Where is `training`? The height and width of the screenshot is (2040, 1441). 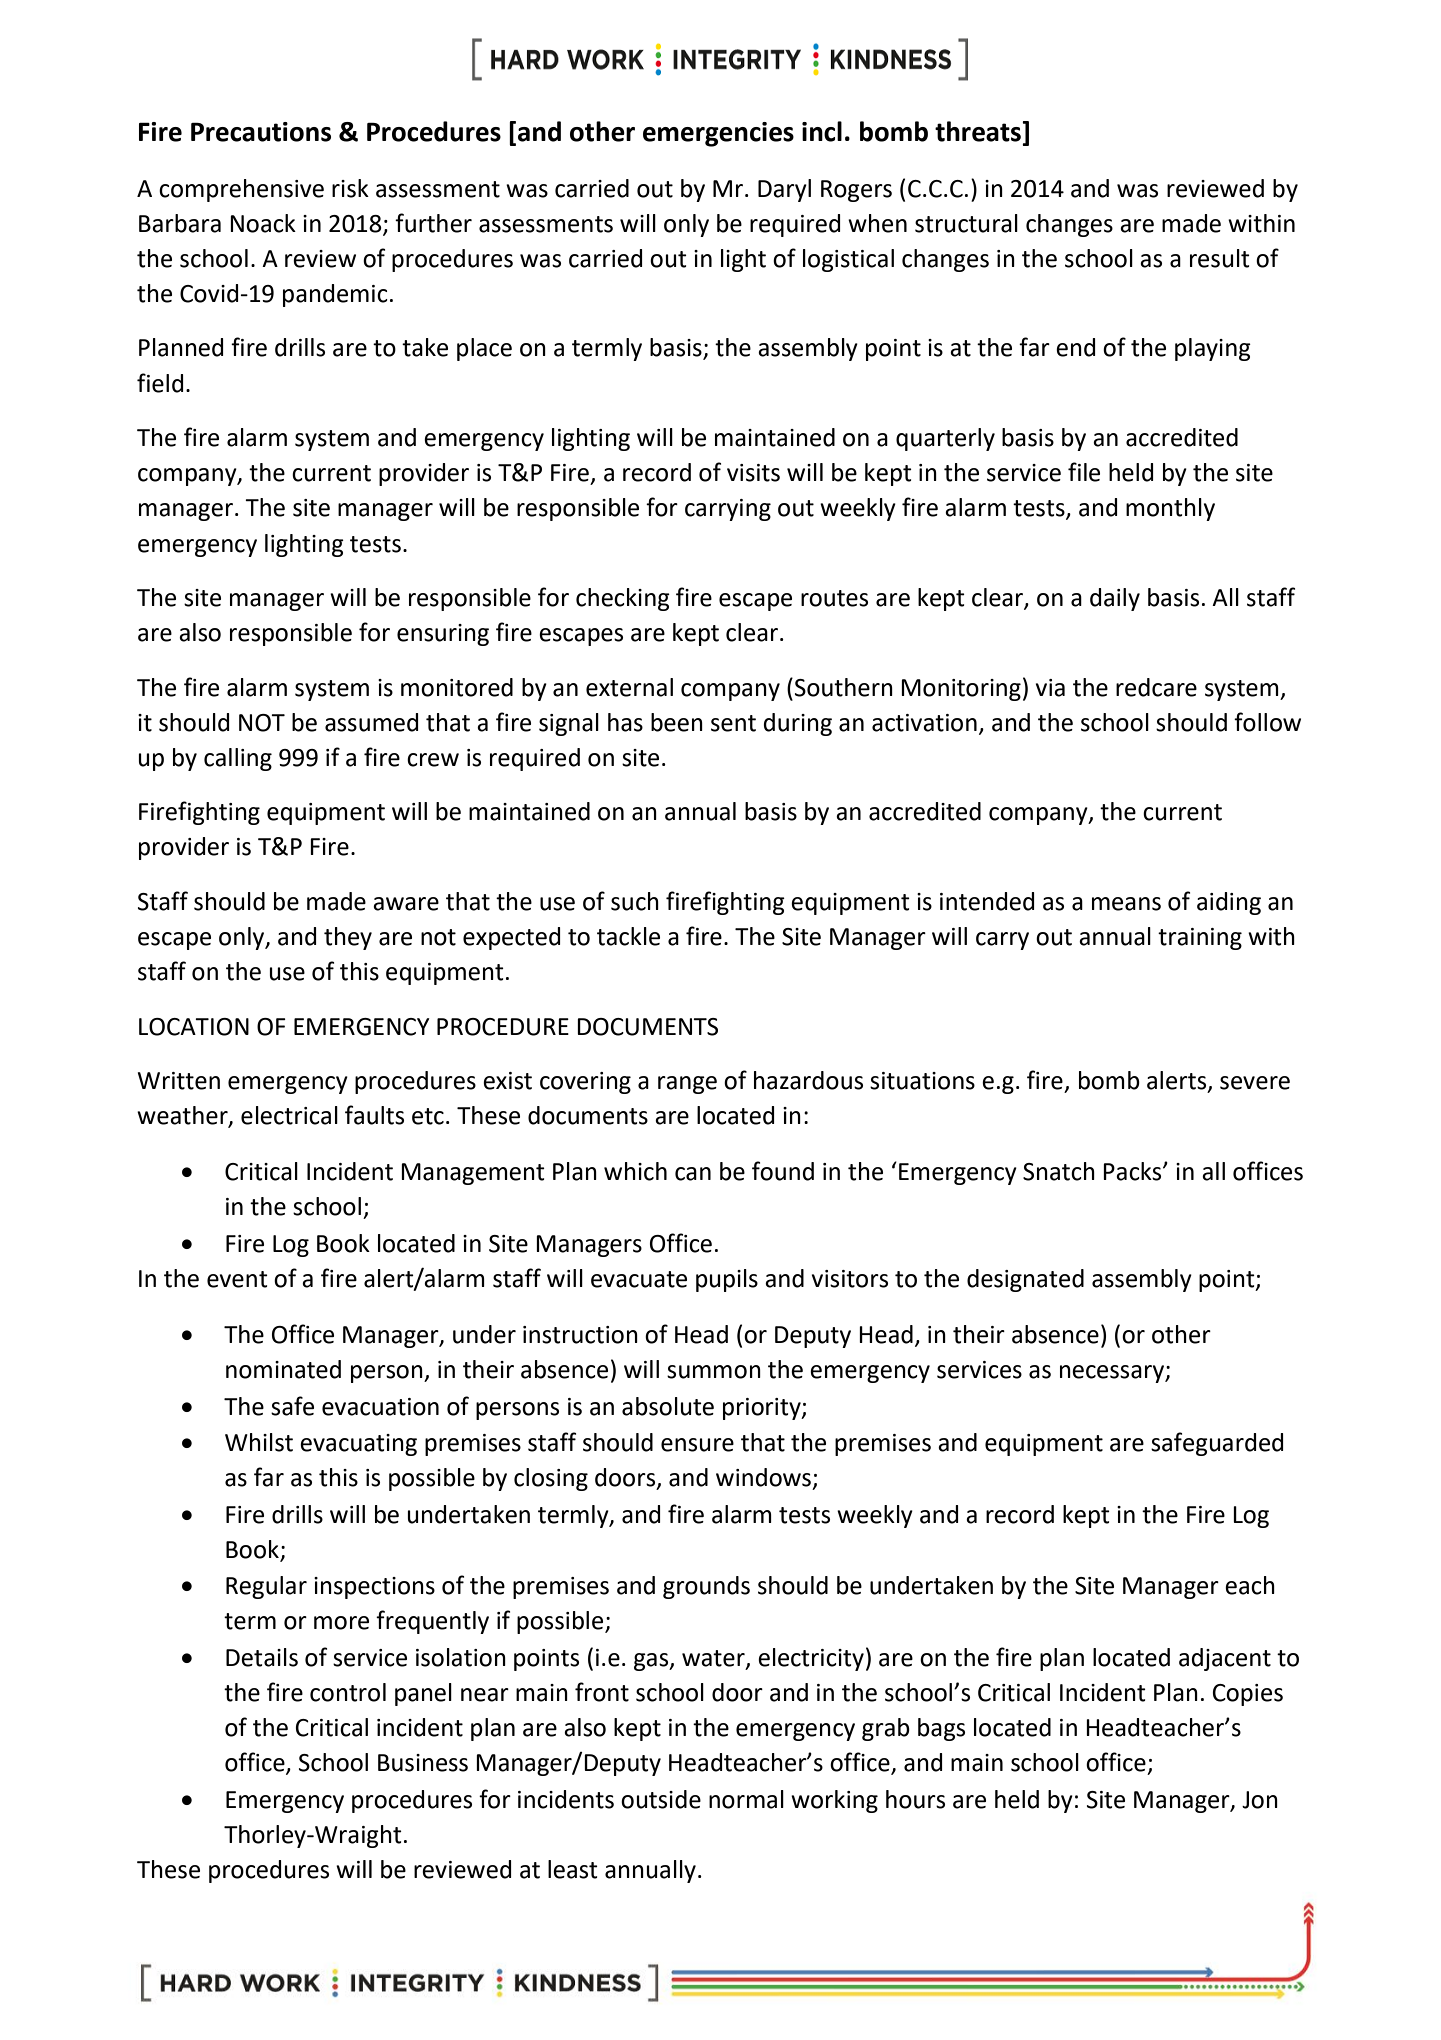 training is located at coordinates (1200, 939).
